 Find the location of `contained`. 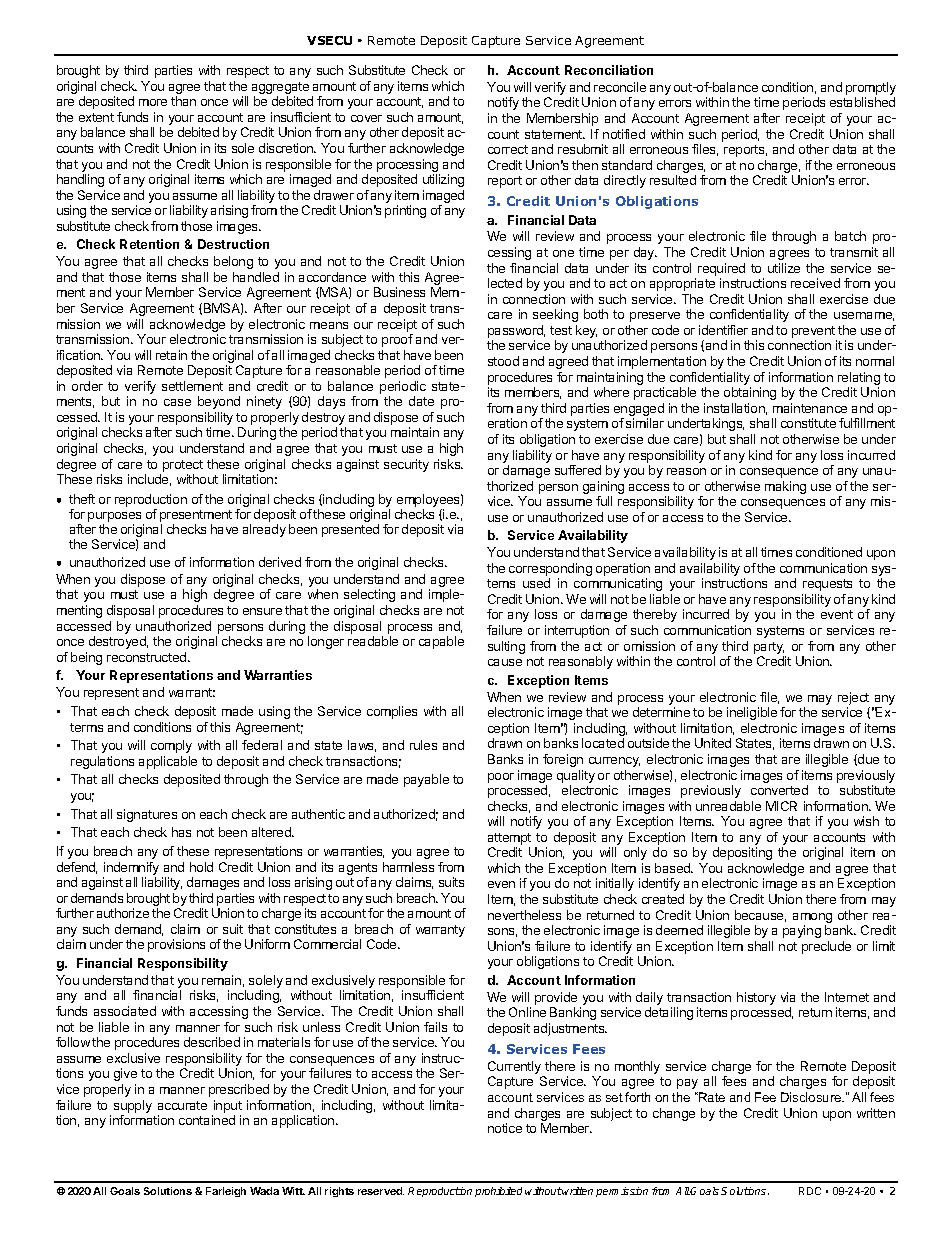

contained is located at coordinates (207, 1120).
